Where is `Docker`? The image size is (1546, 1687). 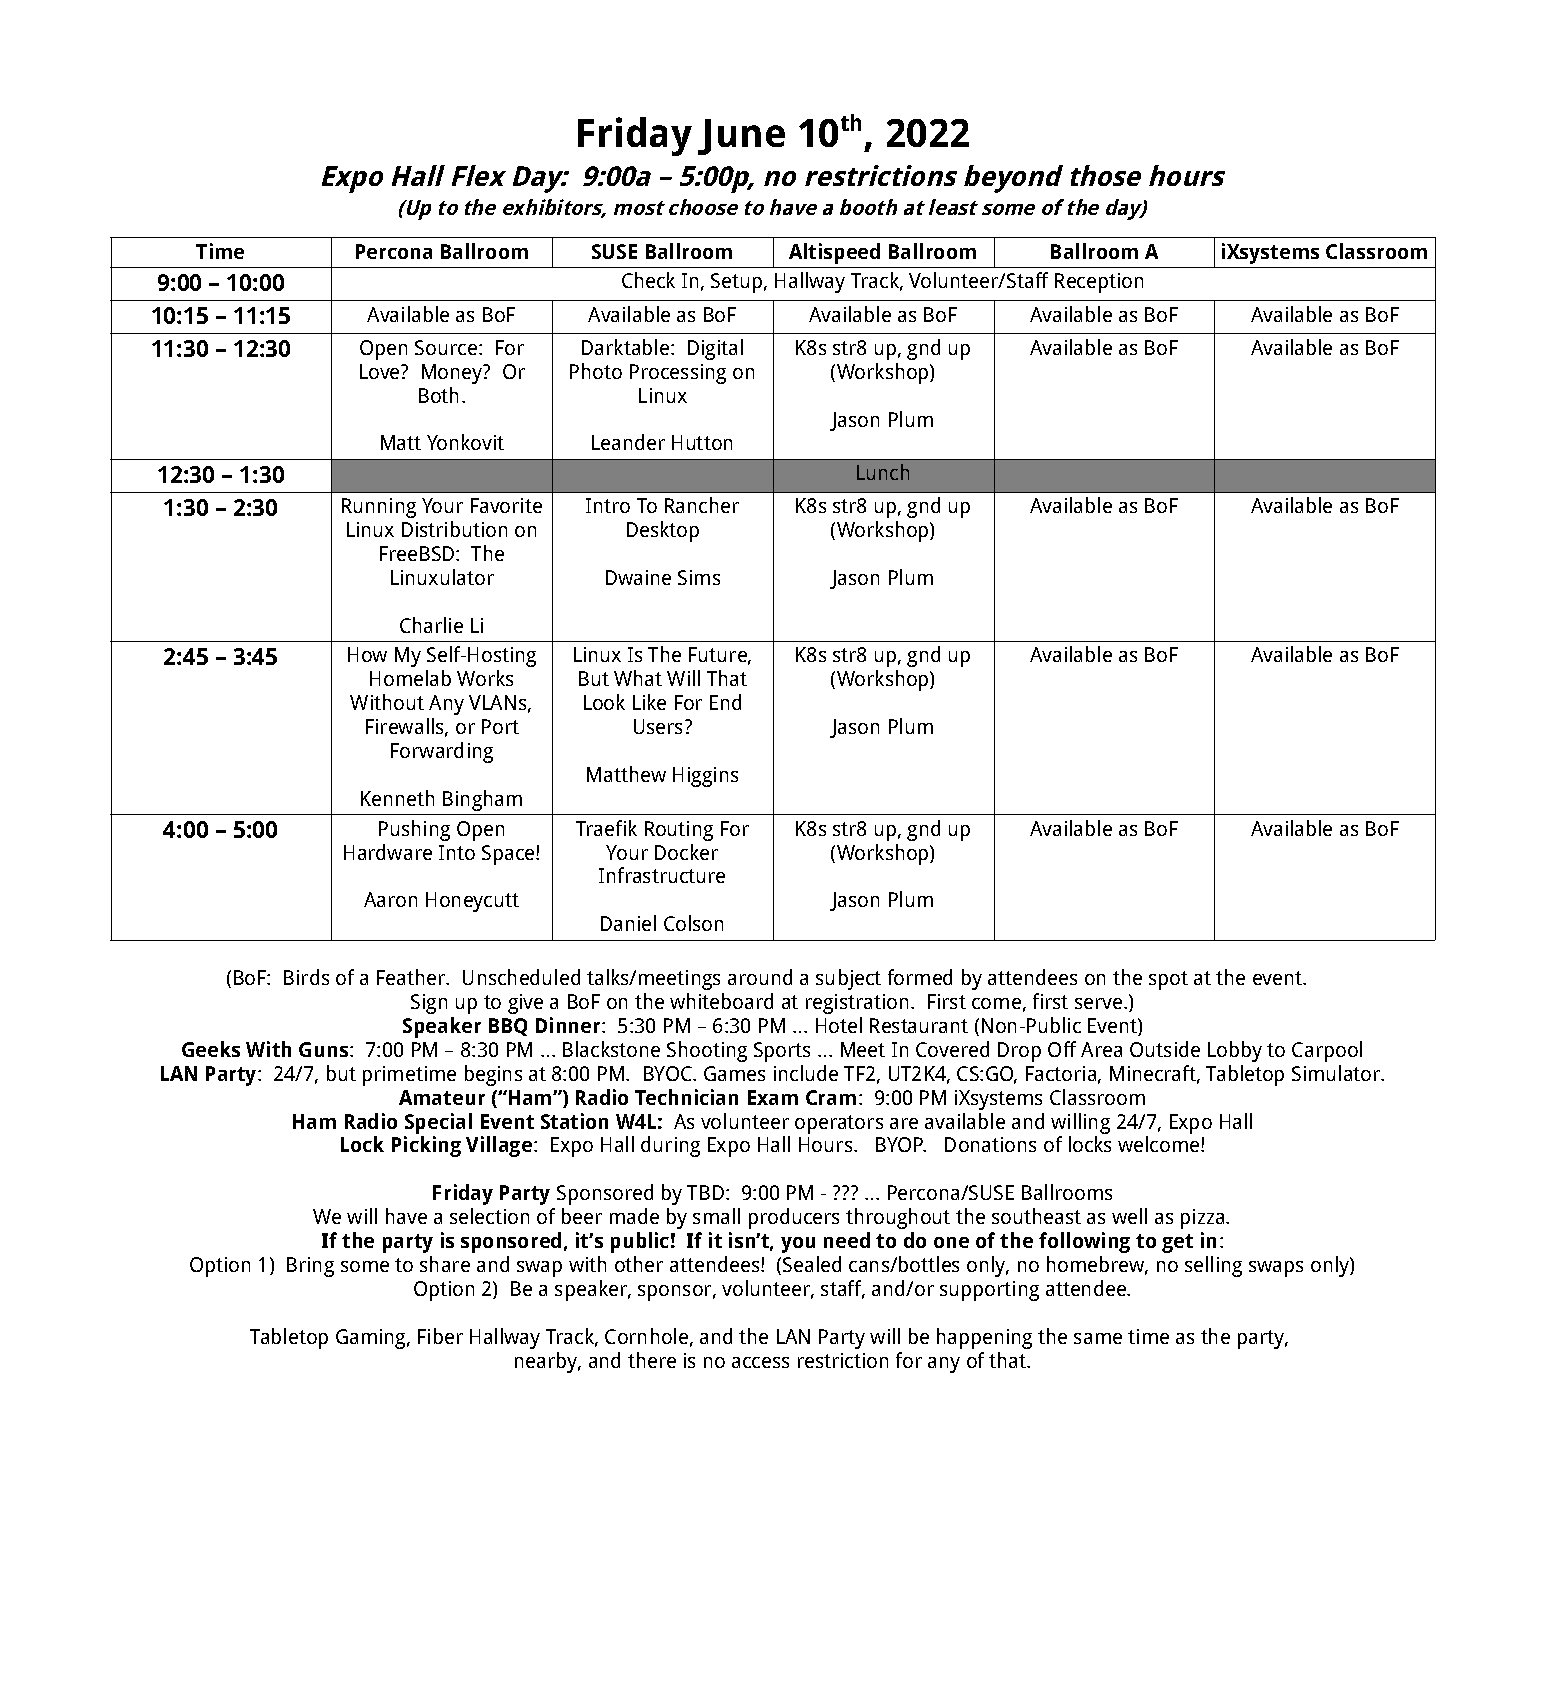 Docker is located at coordinates (686, 852).
